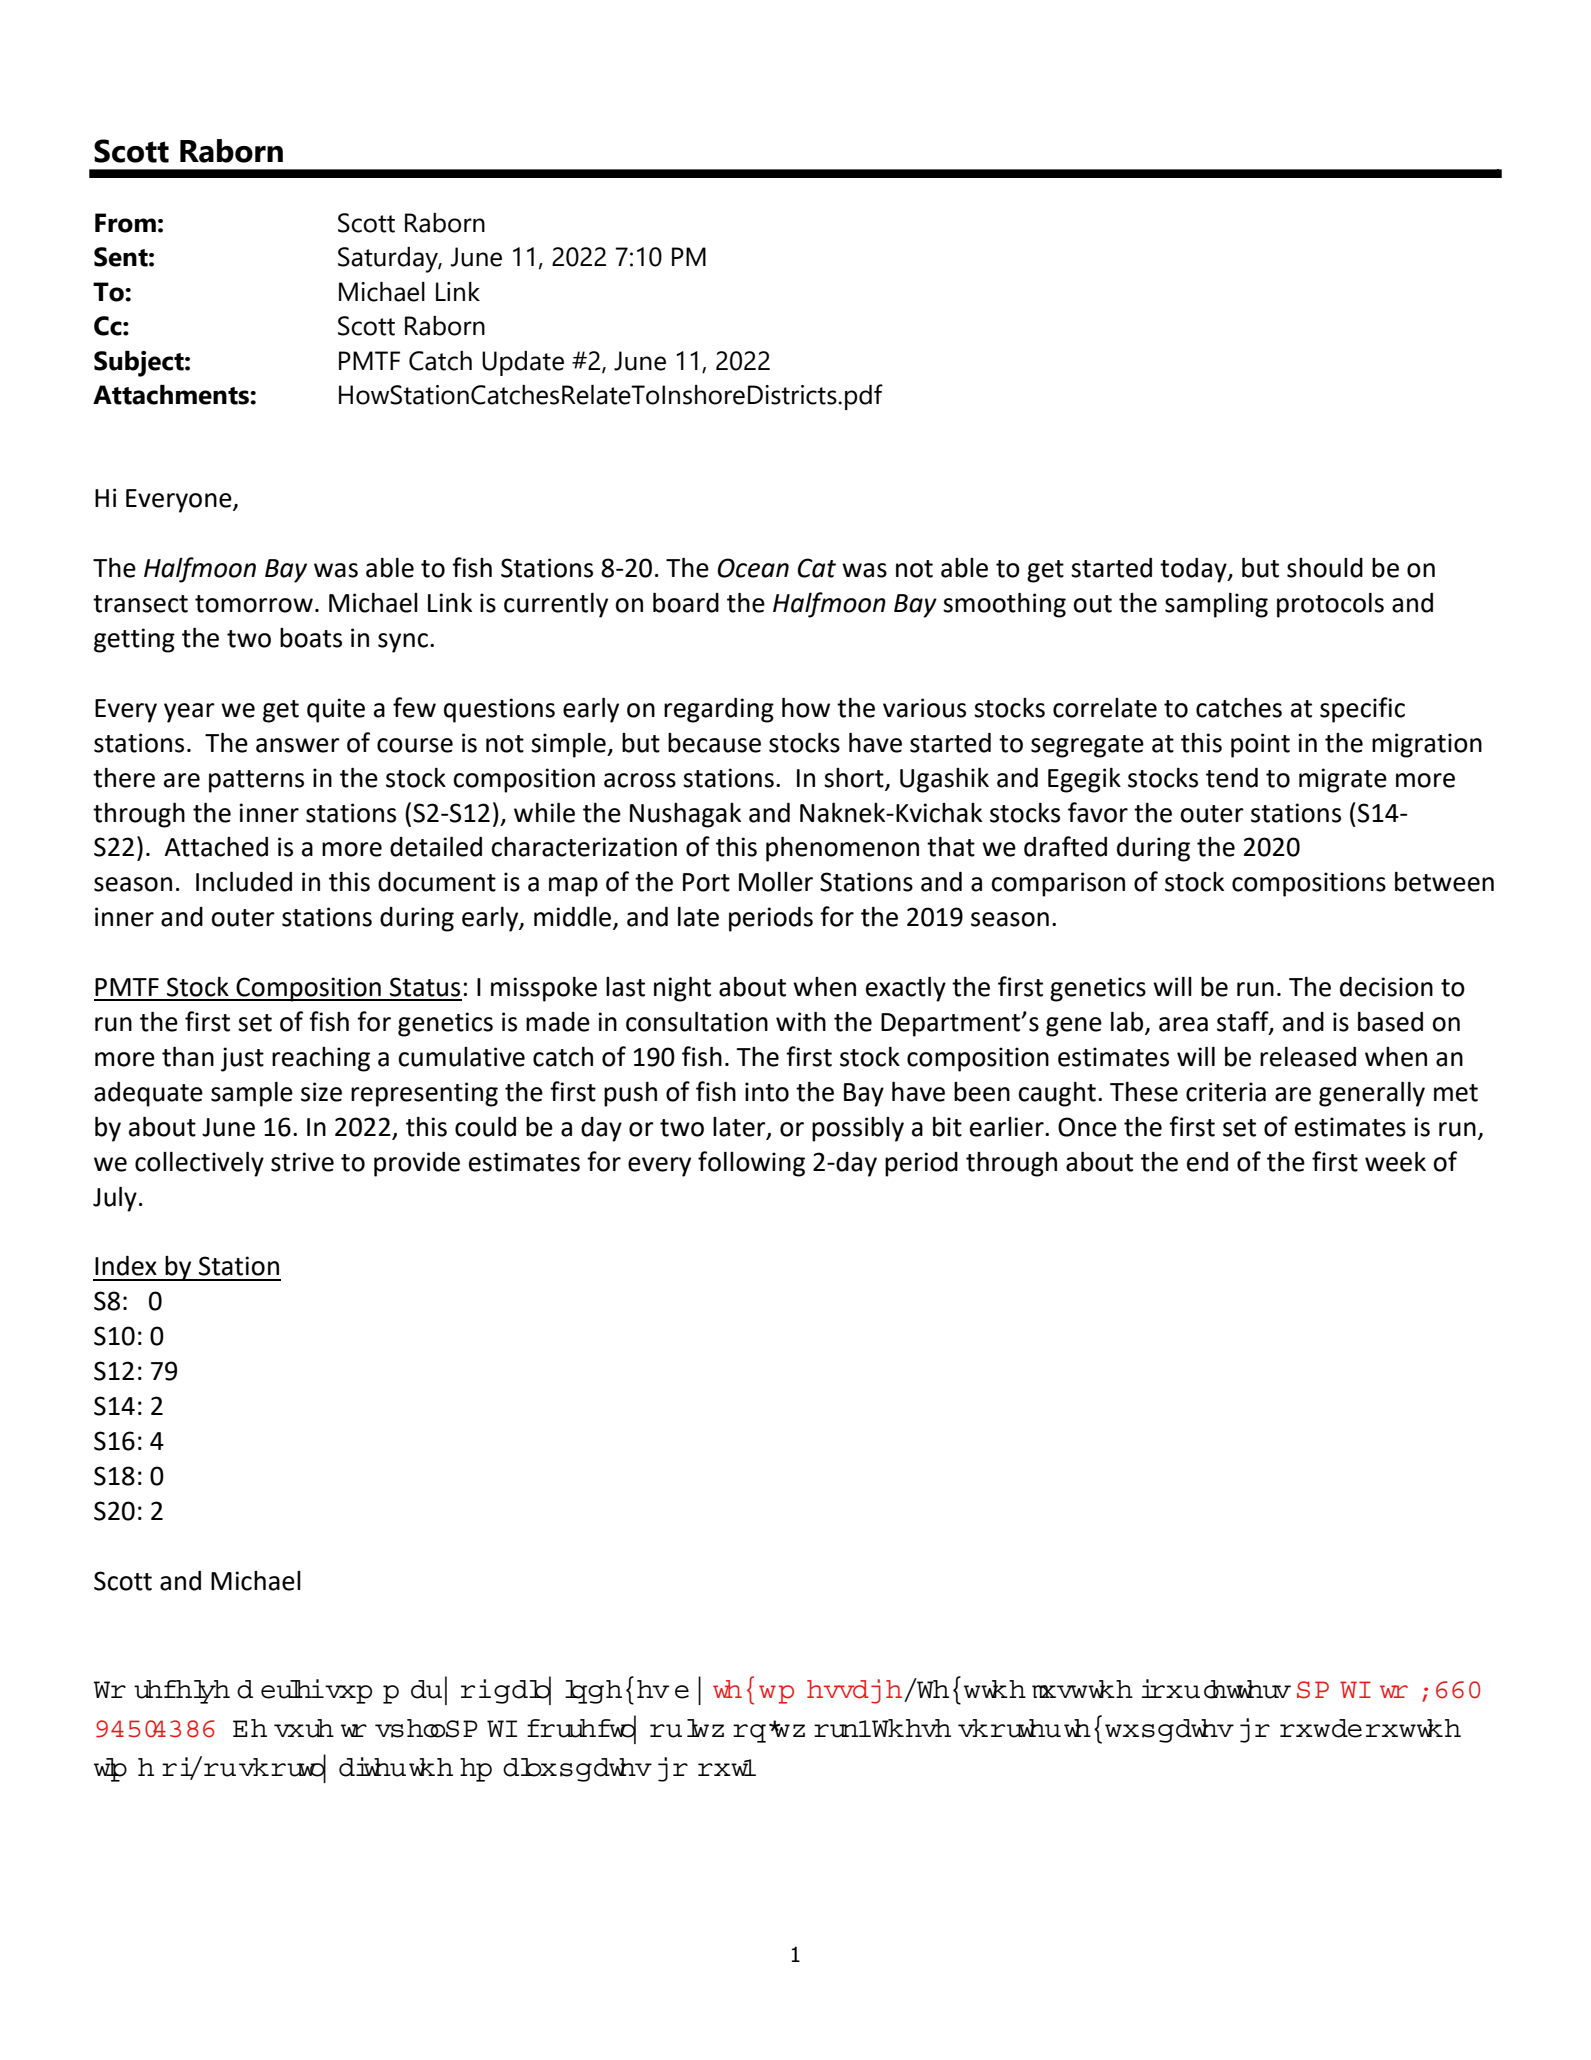 The image size is (1591, 2060). What do you see at coordinates (1395, 1162) in the image?
I see `week` at bounding box center [1395, 1162].
